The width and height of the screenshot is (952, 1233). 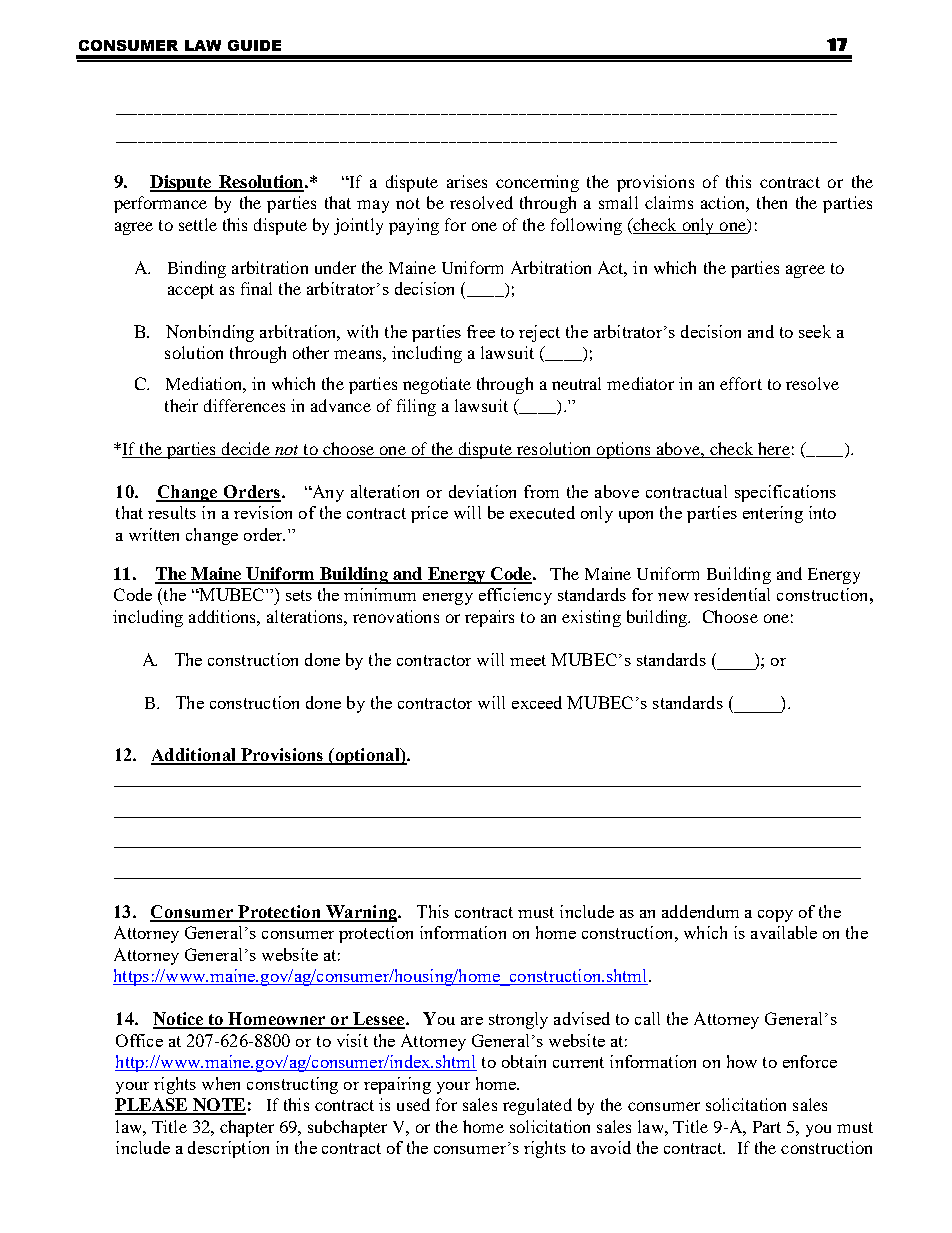 What do you see at coordinates (732, 594) in the screenshot?
I see `residential` at bounding box center [732, 594].
